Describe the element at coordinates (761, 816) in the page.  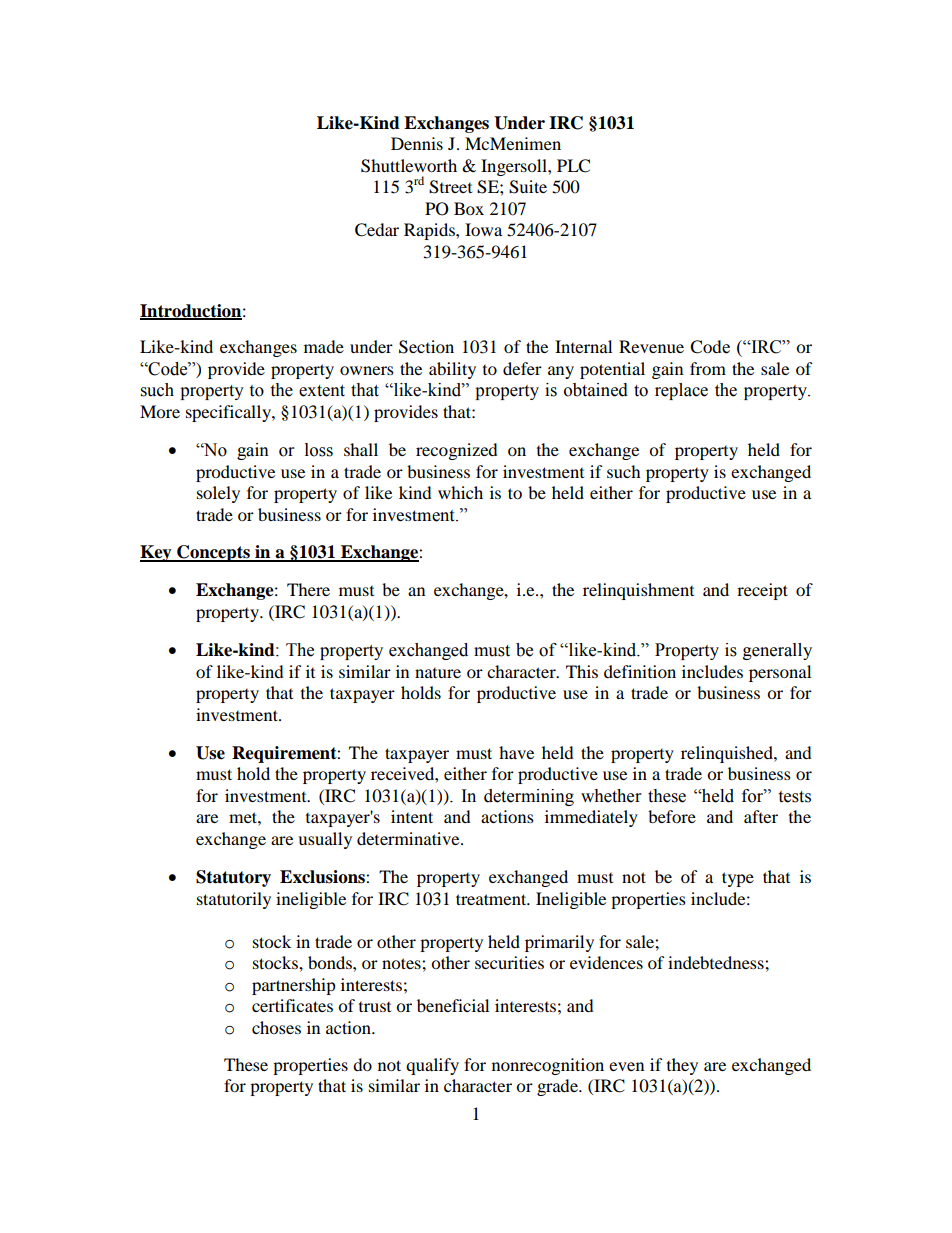
I see `after` at that location.
